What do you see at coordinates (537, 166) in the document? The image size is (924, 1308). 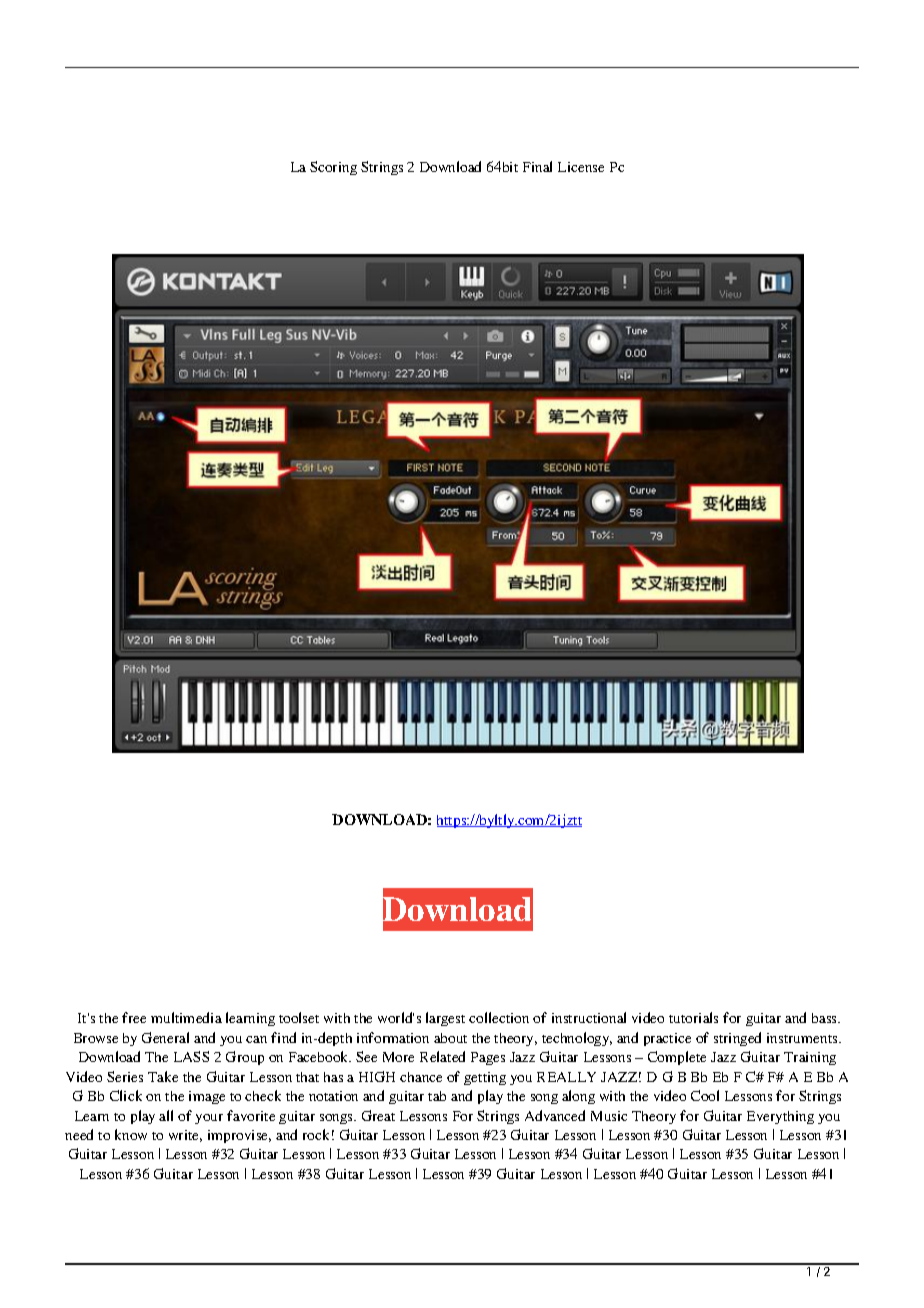 I see `Final` at bounding box center [537, 166].
